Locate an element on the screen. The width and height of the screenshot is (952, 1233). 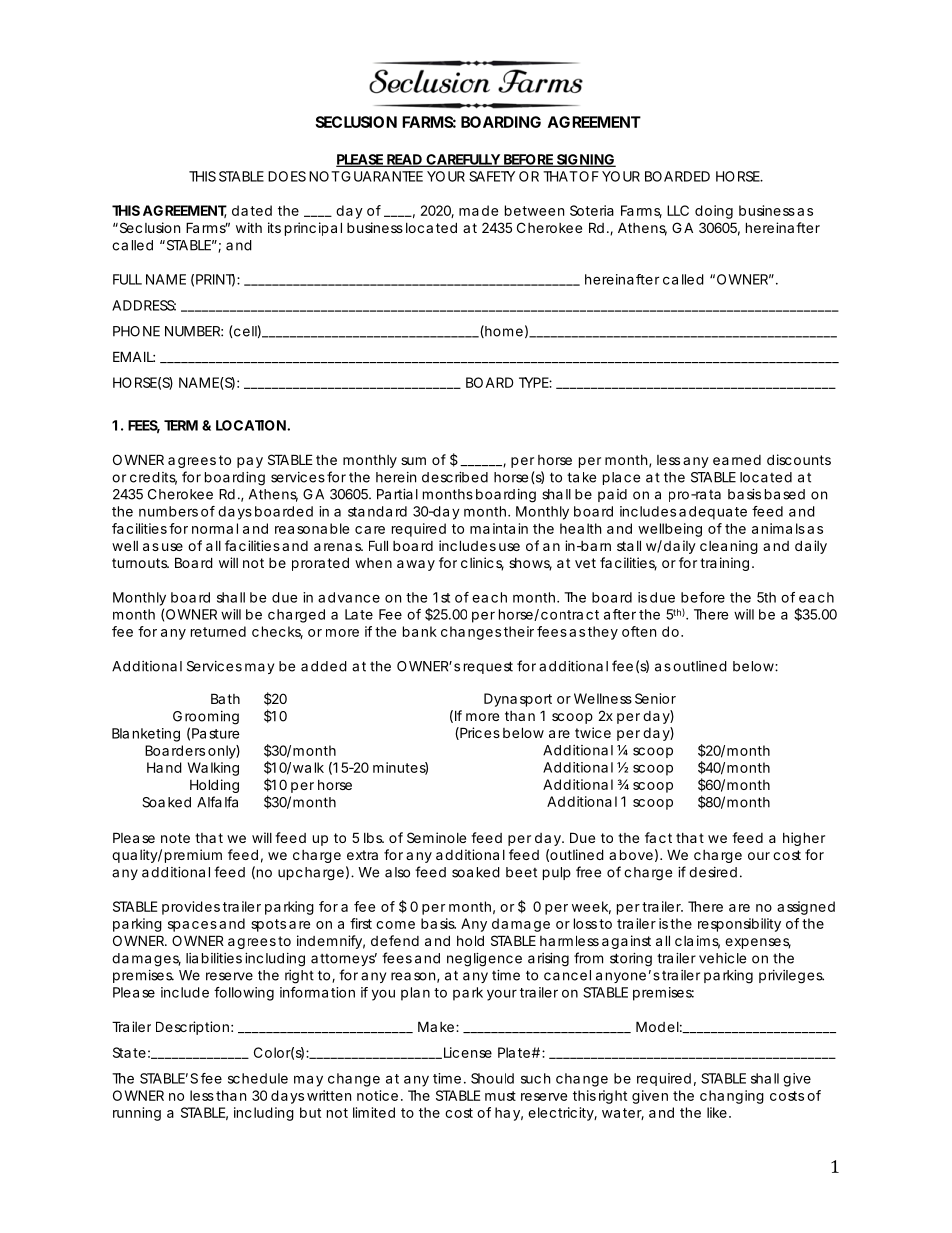
request is located at coordinates (488, 667).
